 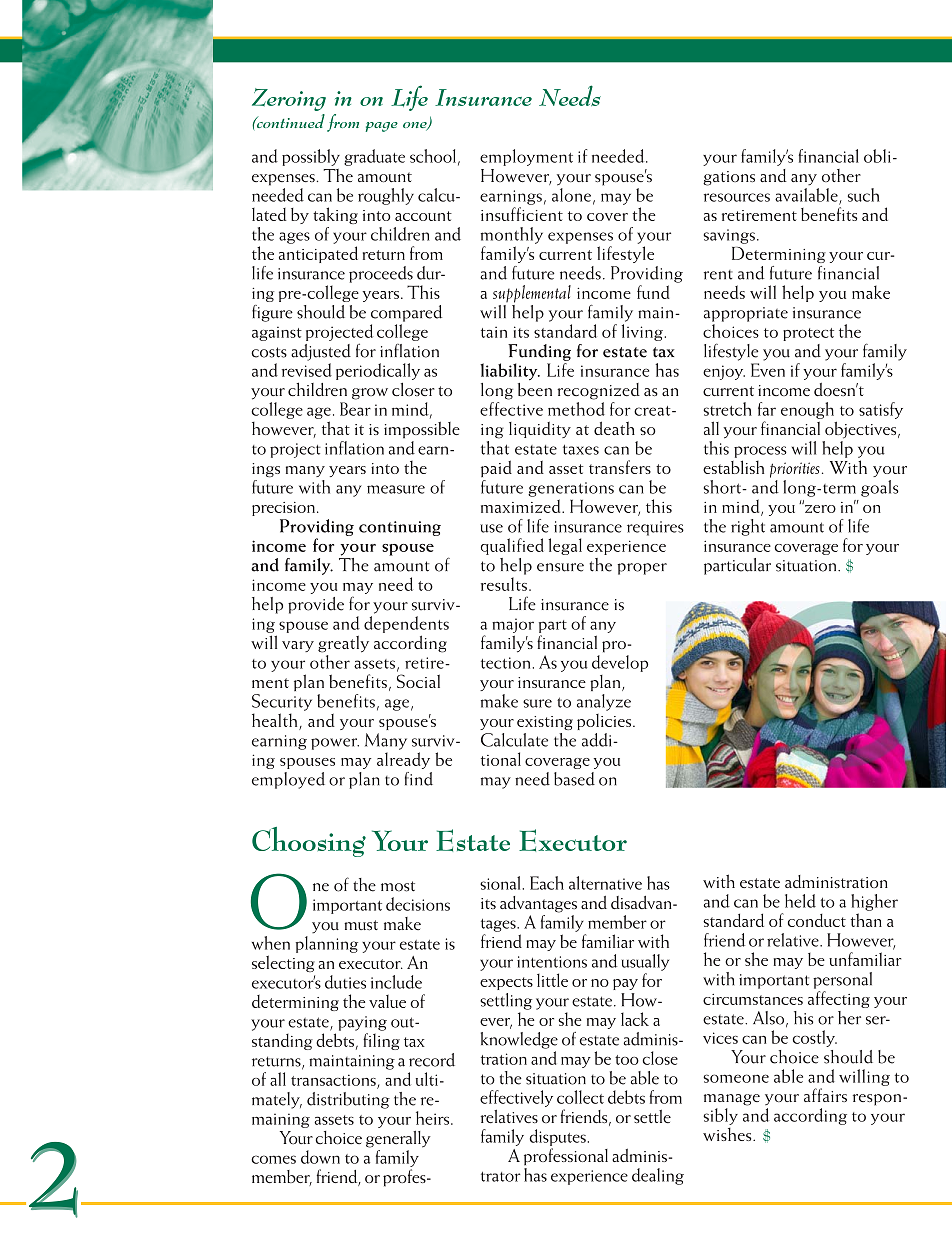 I want to click on such, so click(x=864, y=195).
